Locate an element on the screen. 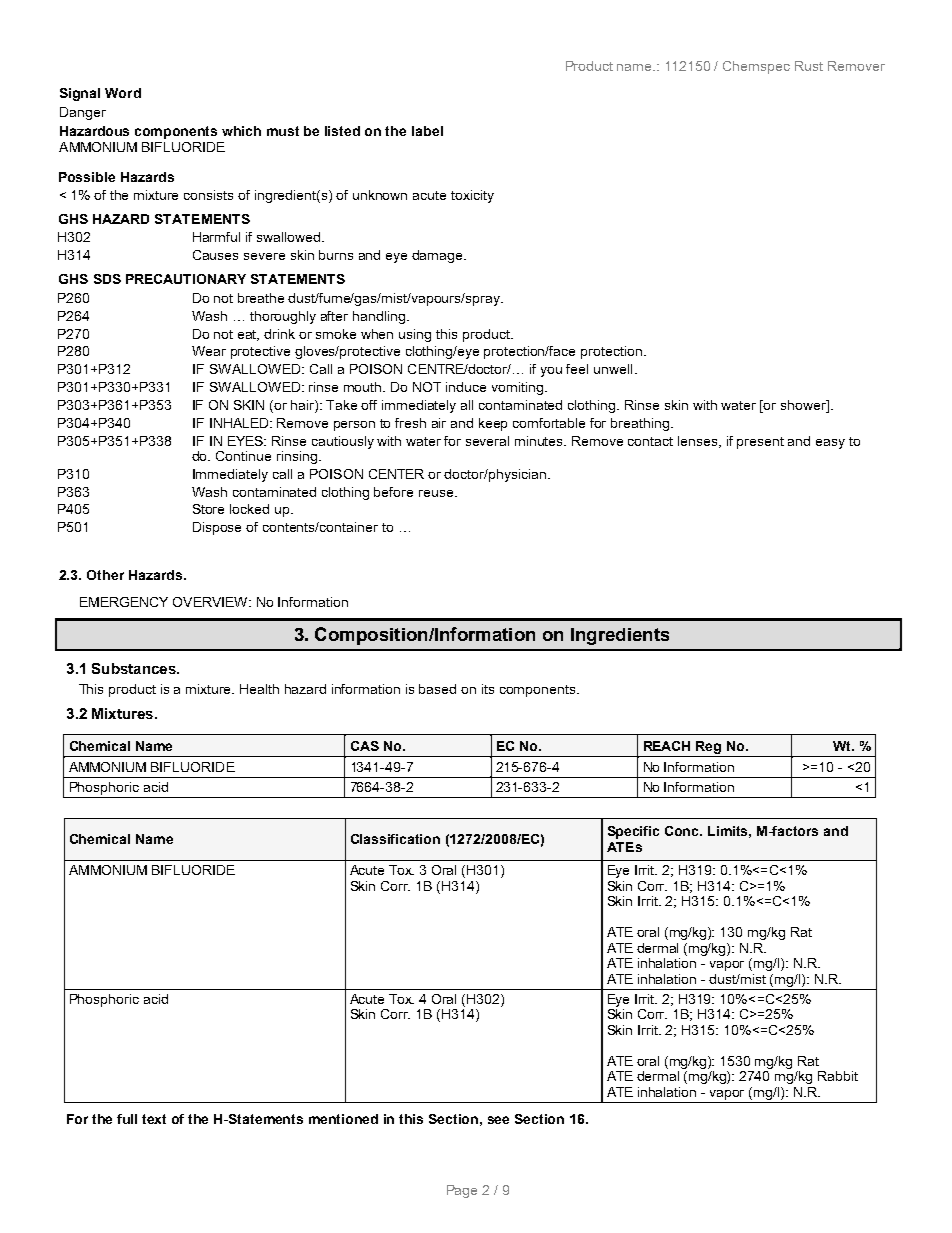 The height and width of the screenshot is (1233, 952). label is located at coordinates (427, 131).
